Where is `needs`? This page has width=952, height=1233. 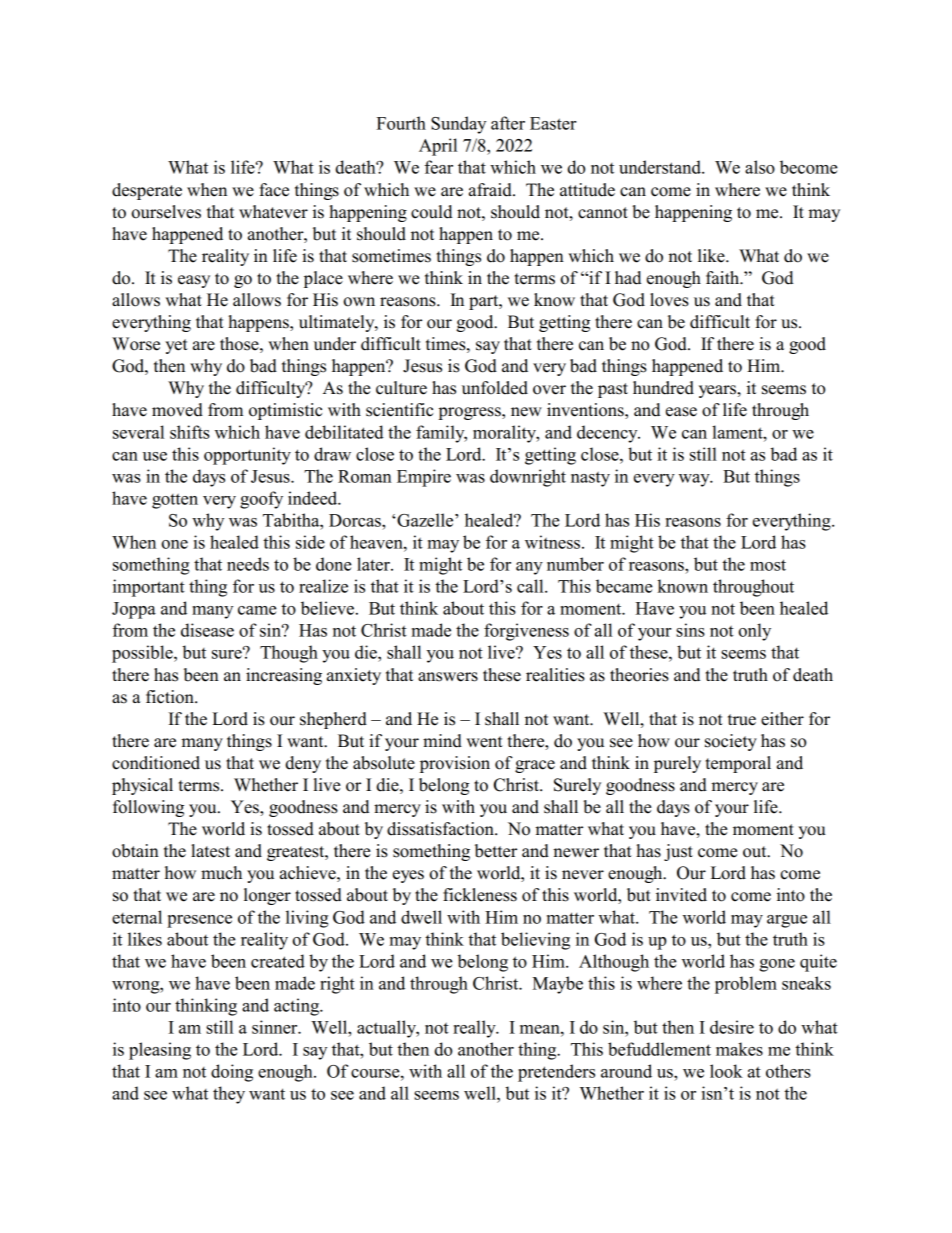
needs is located at coordinates (248, 564).
